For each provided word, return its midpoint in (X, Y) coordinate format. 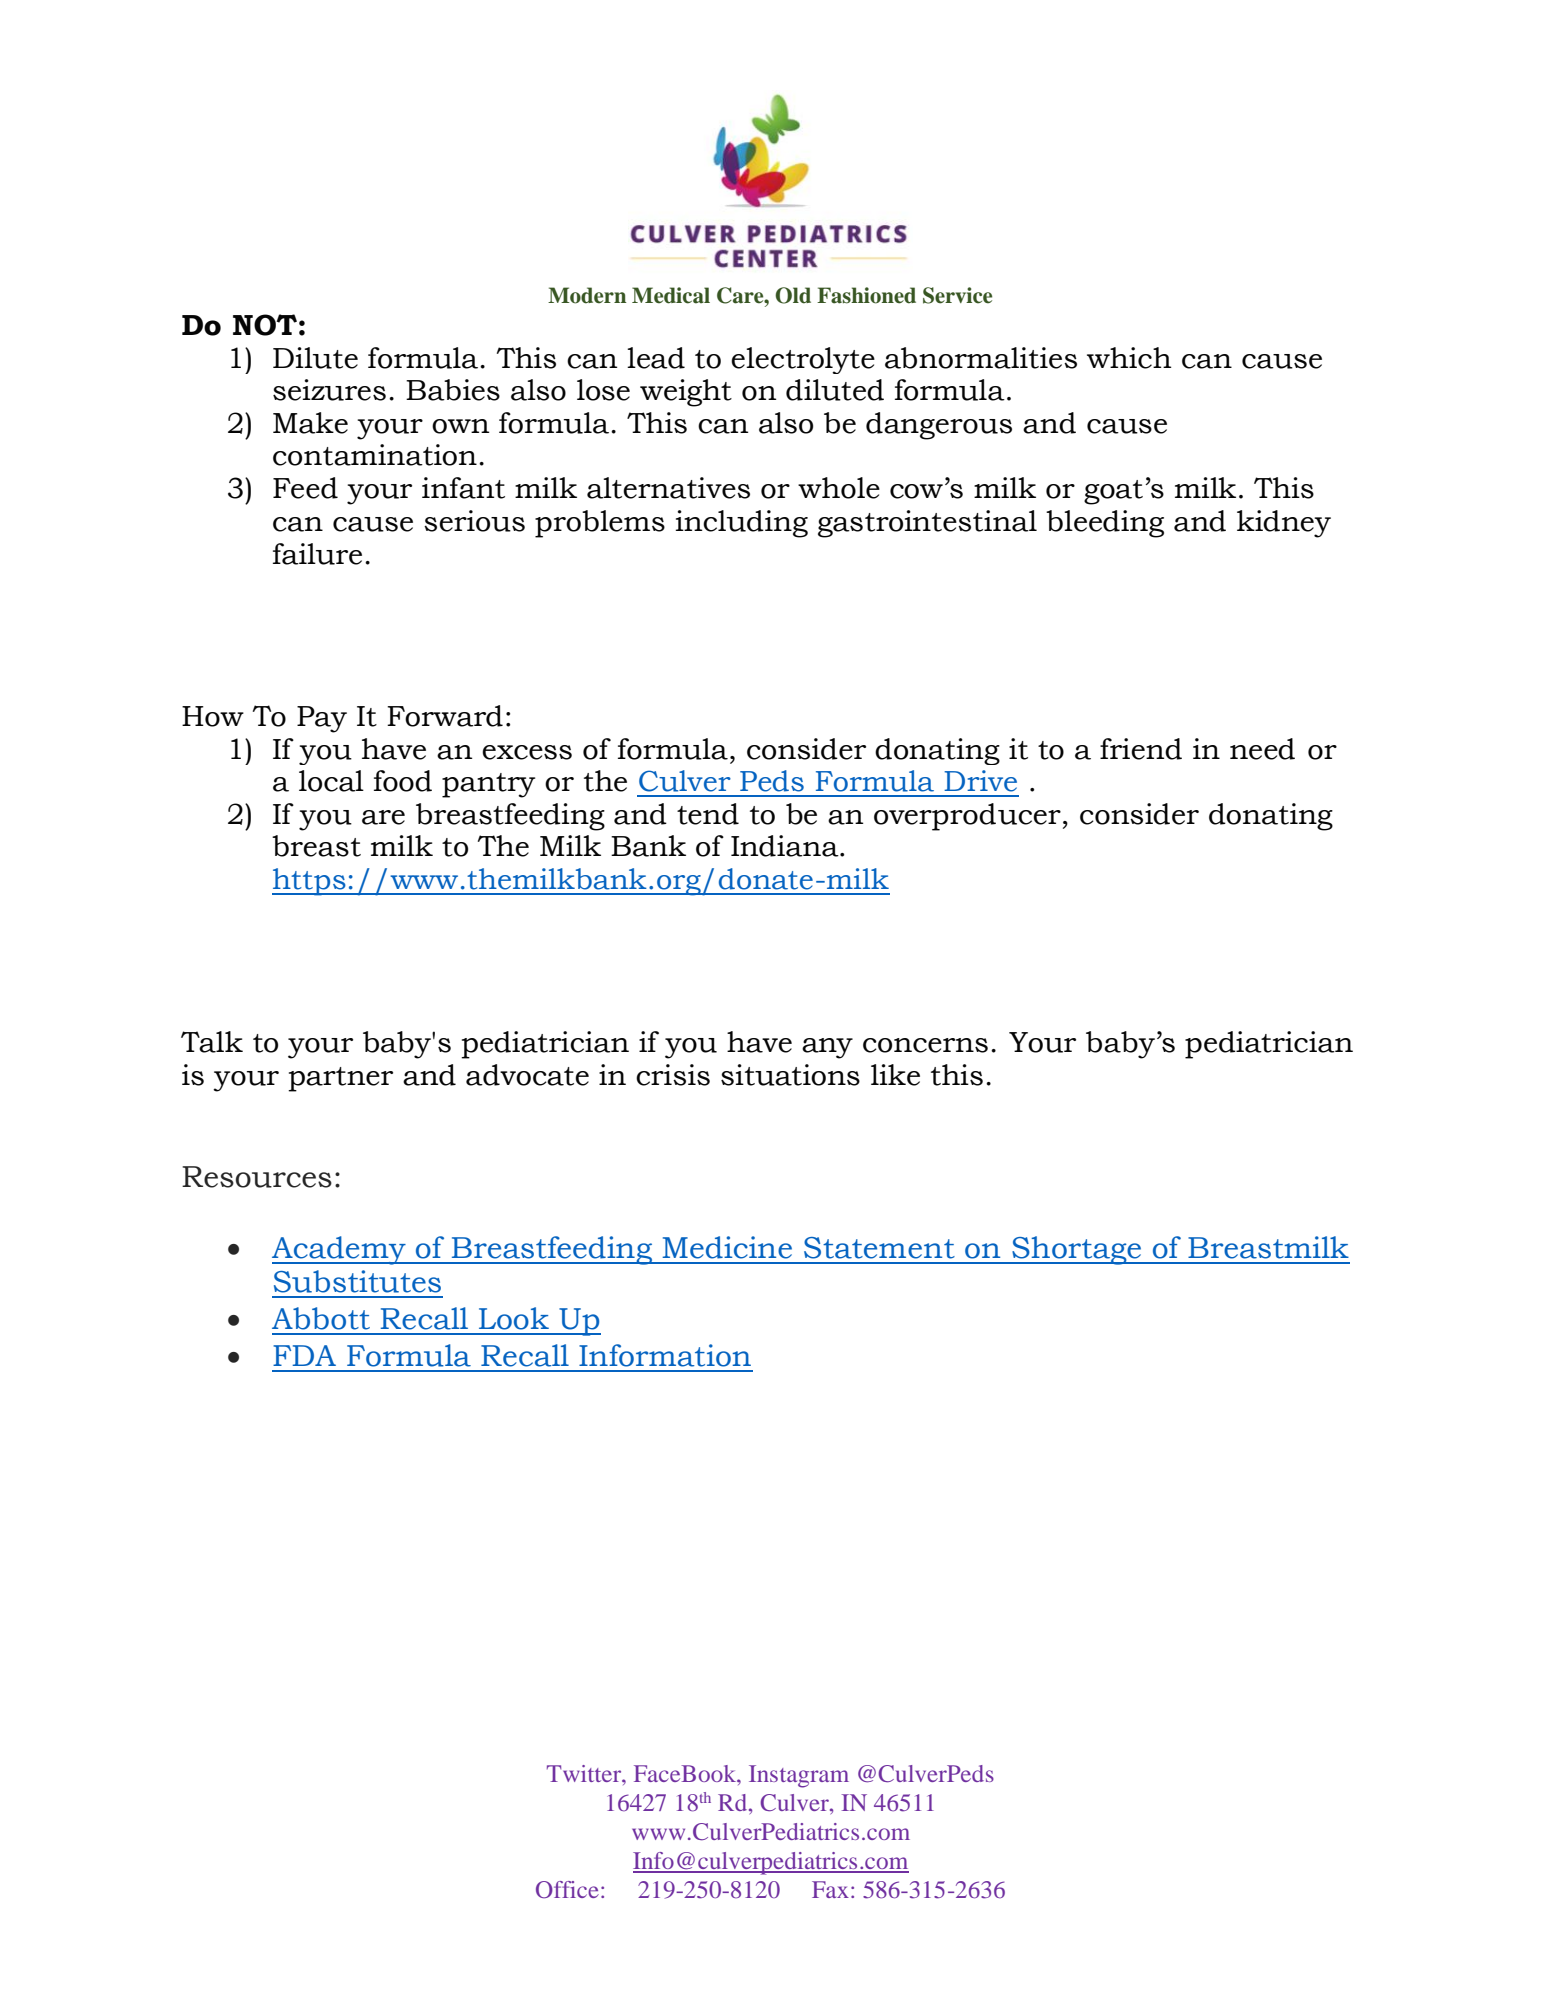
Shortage (1077, 1250)
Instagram (799, 1776)
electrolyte (803, 360)
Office (567, 1890)
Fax (830, 1889)
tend (708, 814)
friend (1141, 749)
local (331, 781)
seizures (329, 390)
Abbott (321, 1318)
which (1129, 358)
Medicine (727, 1247)
